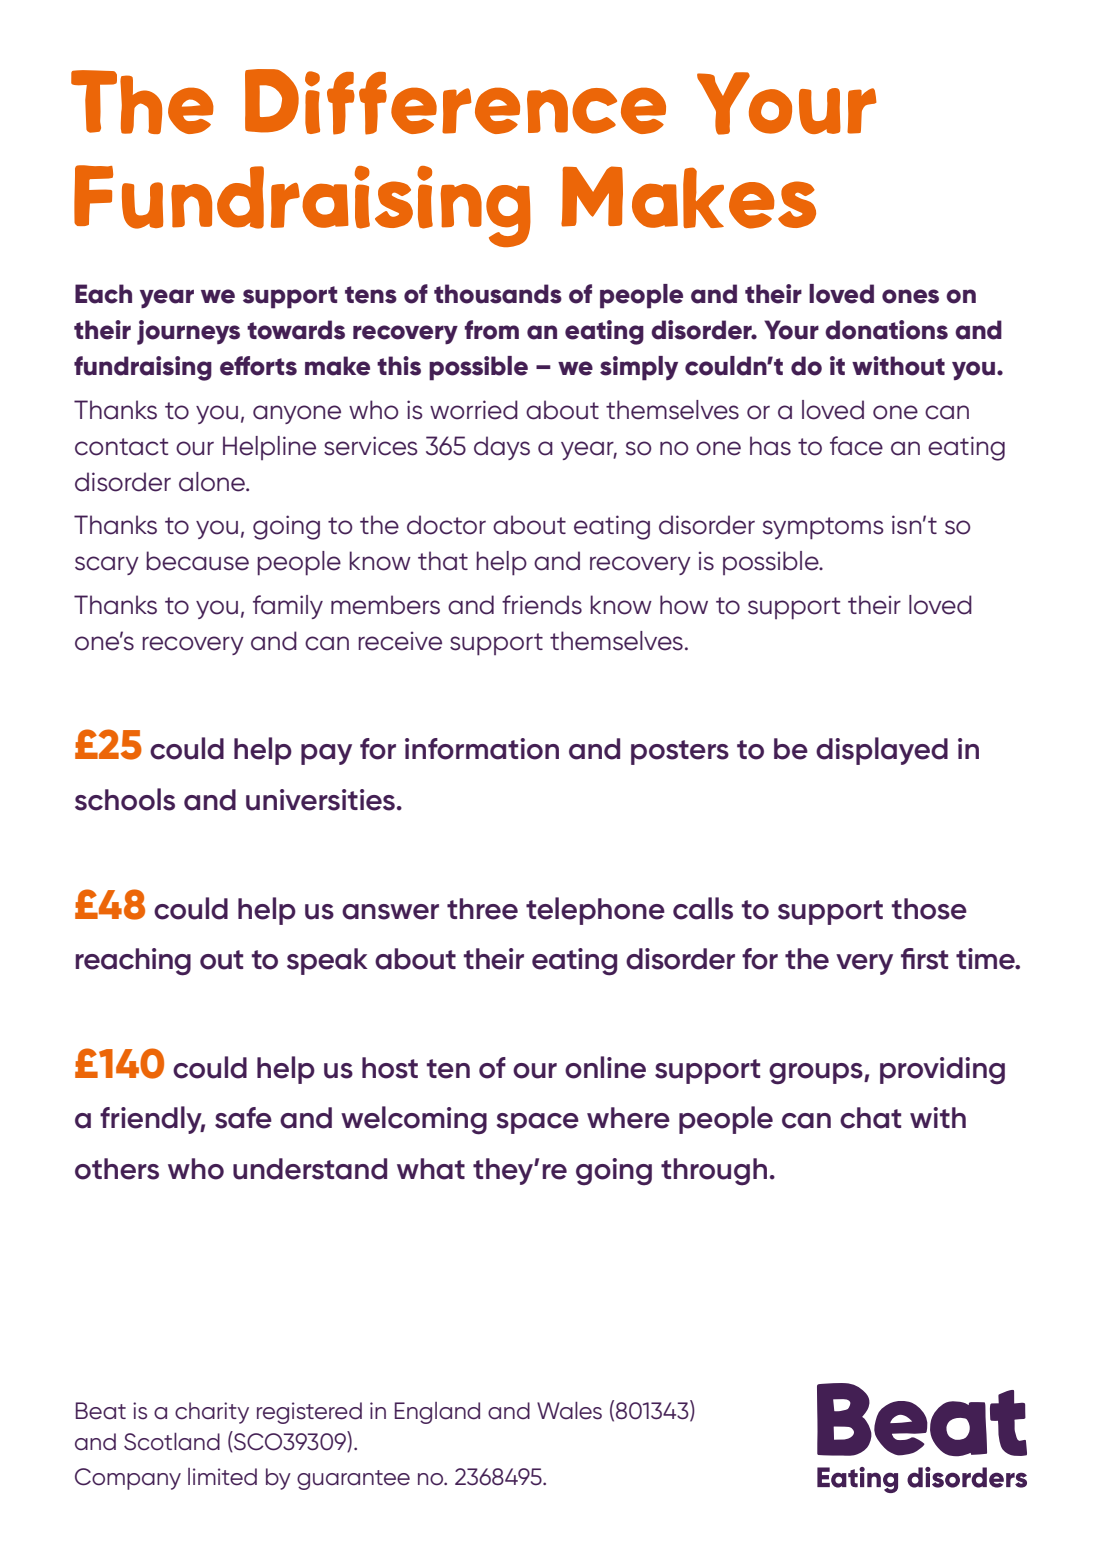 The image size is (1100, 1560). Describe the element at coordinates (125, 799) in the screenshot. I see `schools` at that location.
